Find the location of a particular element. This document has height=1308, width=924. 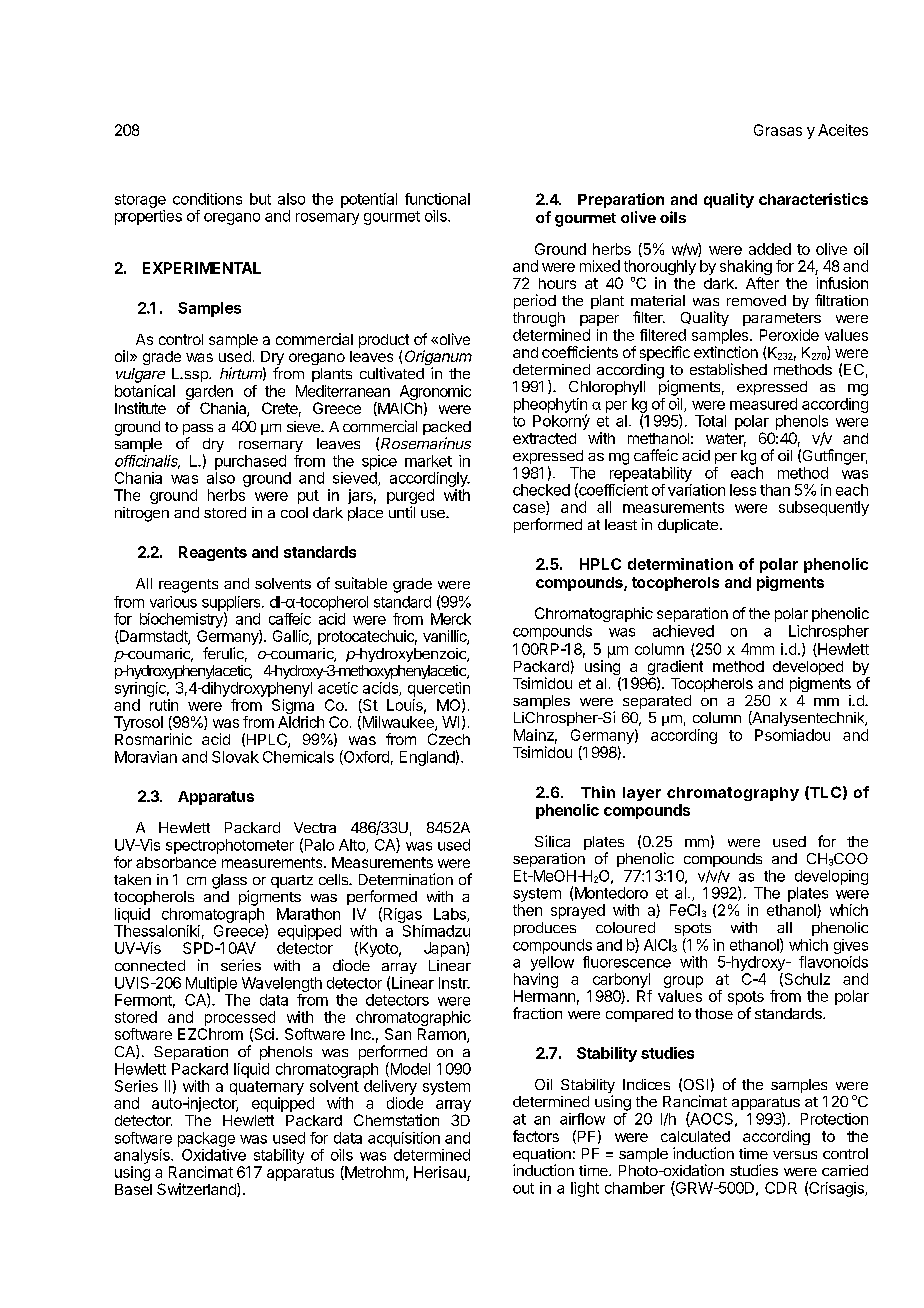

rutin is located at coordinates (164, 705).
